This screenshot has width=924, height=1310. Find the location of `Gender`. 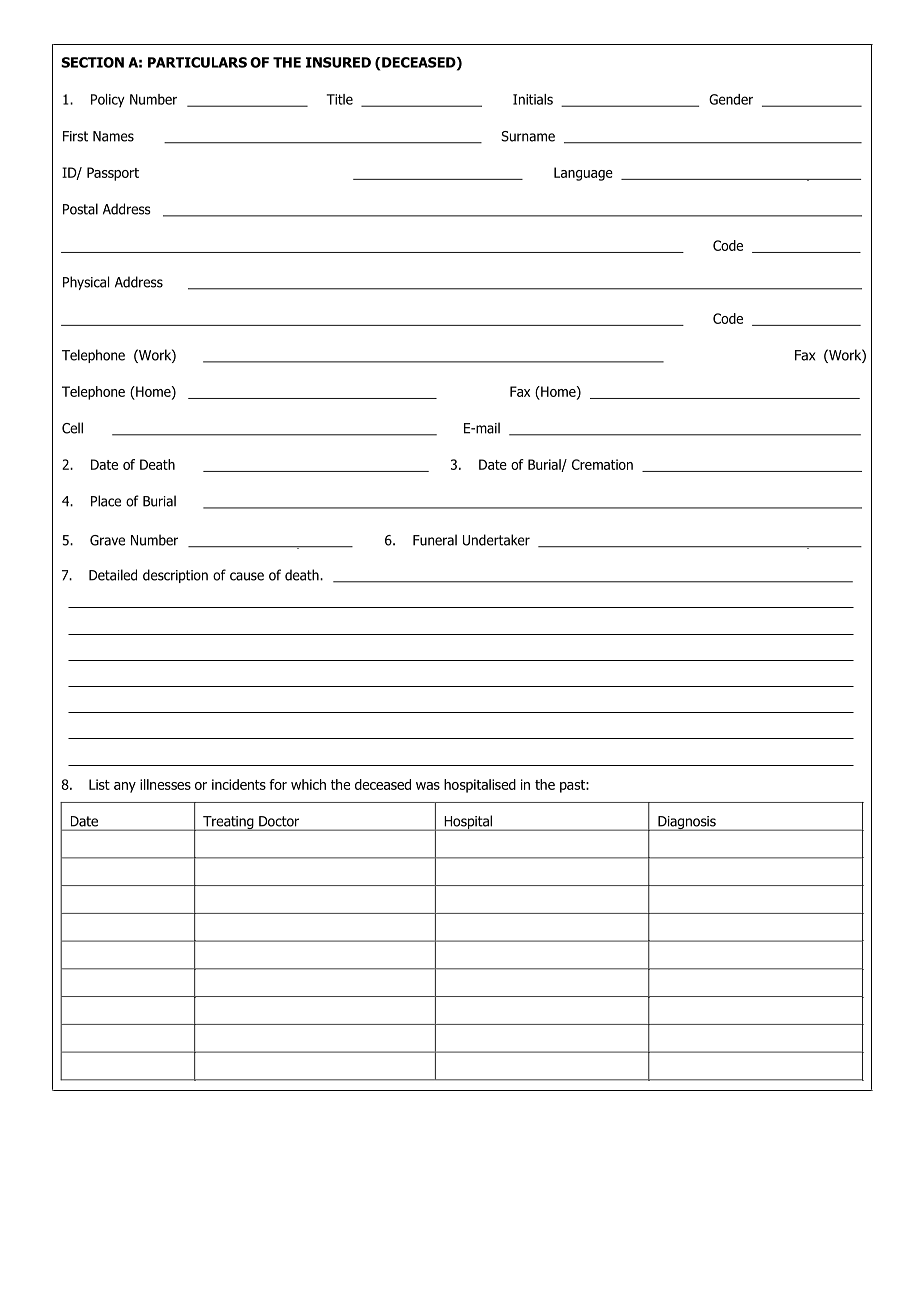

Gender is located at coordinates (731, 99).
